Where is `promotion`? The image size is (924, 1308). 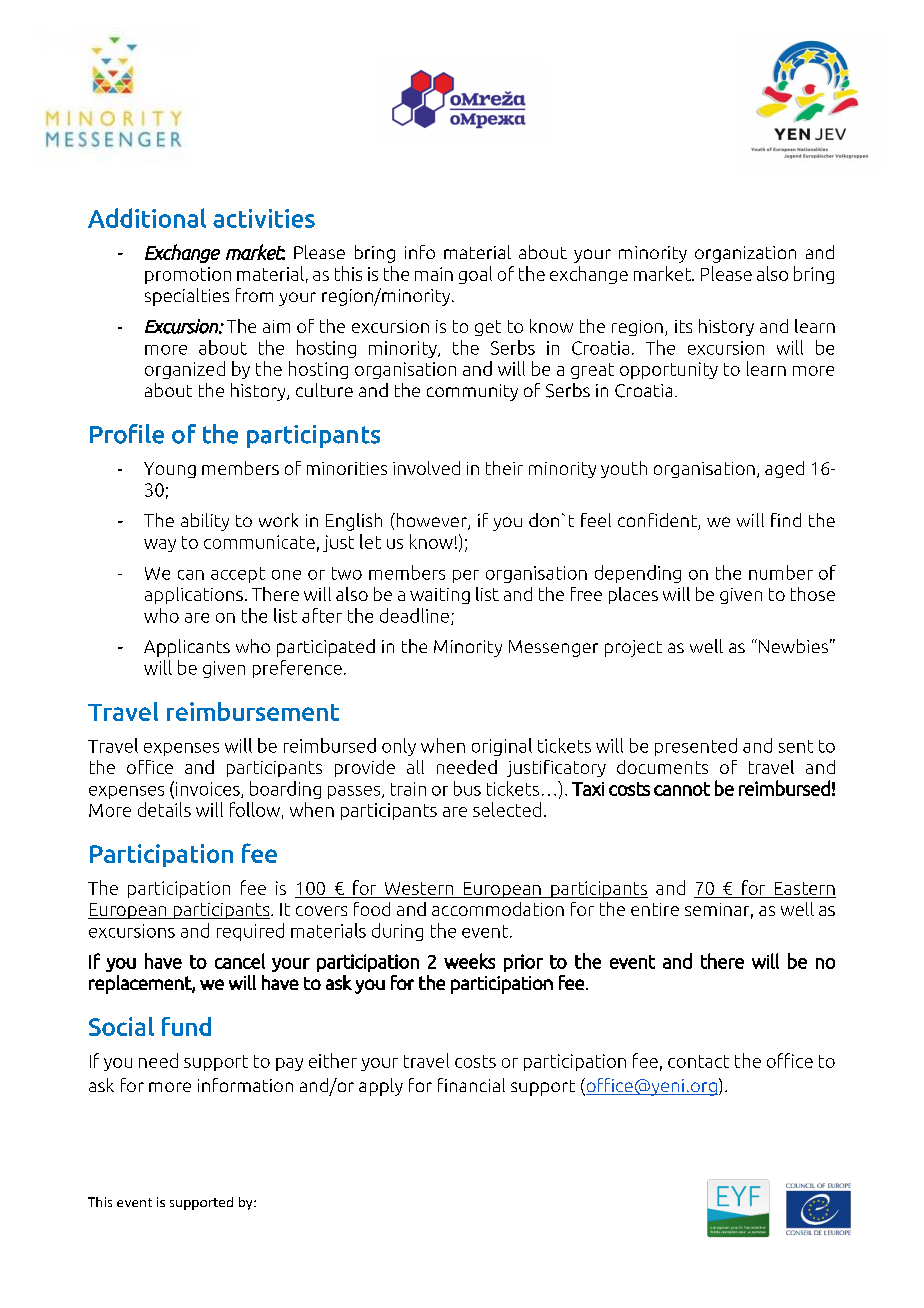
promotion is located at coordinates (188, 275).
